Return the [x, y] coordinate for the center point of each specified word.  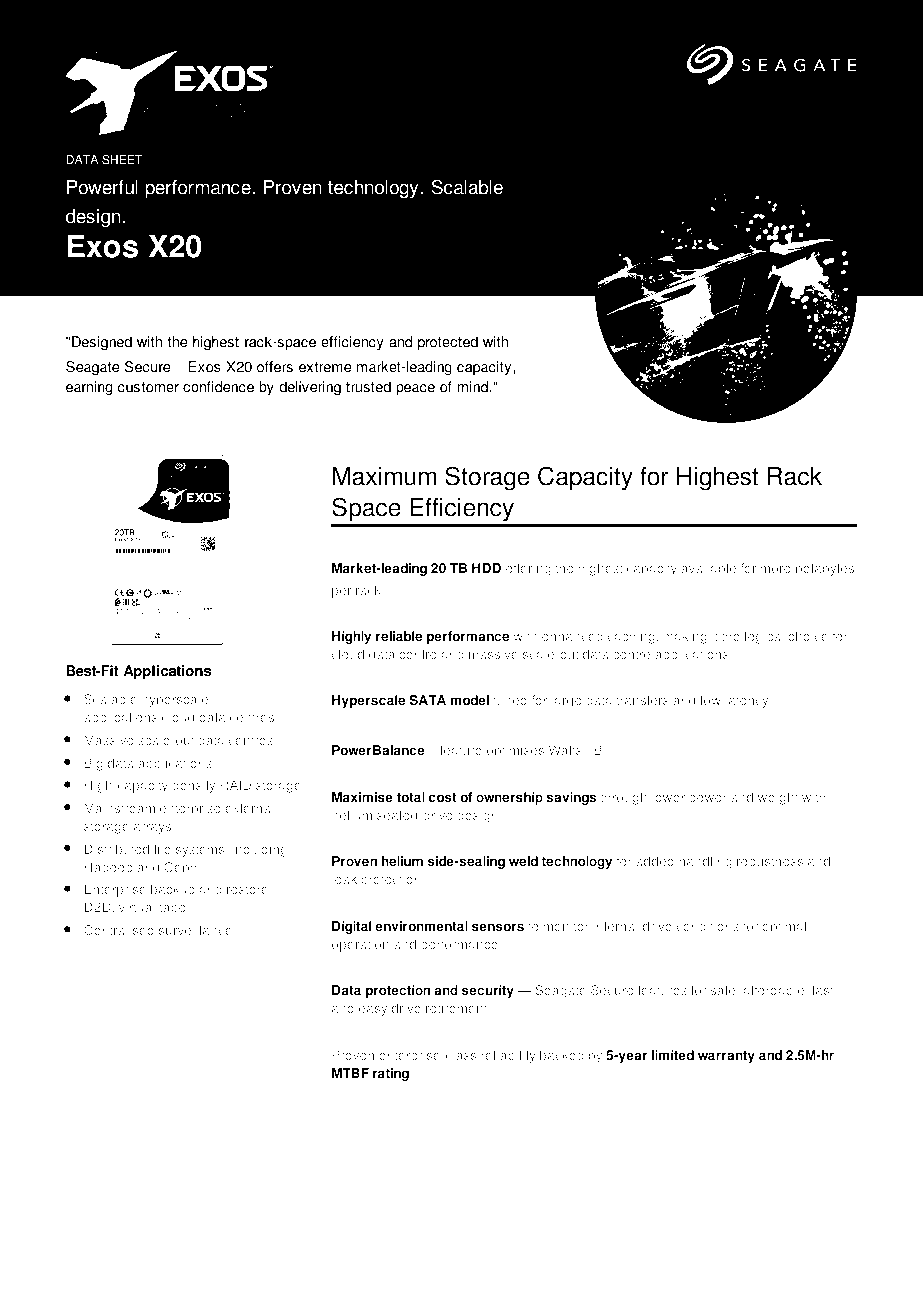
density [193, 786]
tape [172, 909]
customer [148, 387]
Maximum [384, 476]
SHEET [122, 160]
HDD [486, 568]
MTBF [350, 1073]
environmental [421, 926]
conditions [708, 926]
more [776, 569]
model [470, 700]
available [708, 568]
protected [448, 343]
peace [415, 389]
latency [747, 701]
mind [473, 387]
